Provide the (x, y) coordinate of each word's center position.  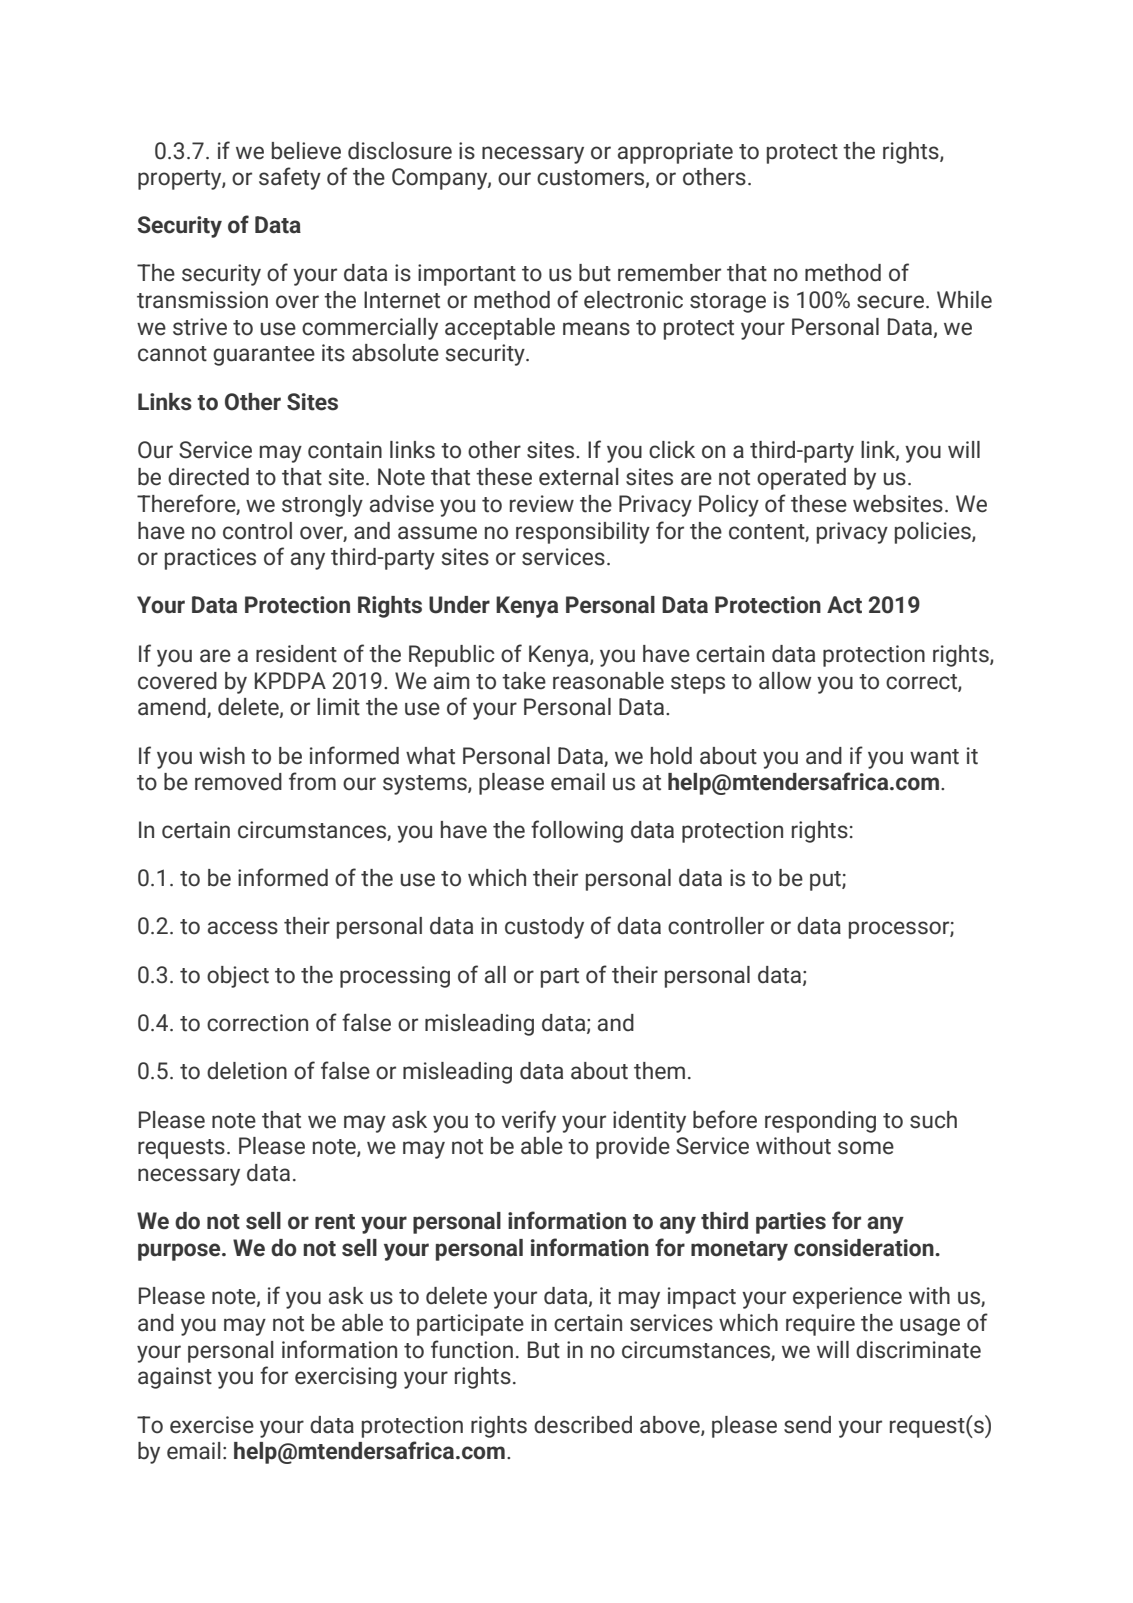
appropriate (675, 153)
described (583, 1425)
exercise (212, 1425)
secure (890, 302)
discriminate (918, 1350)
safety (290, 178)
